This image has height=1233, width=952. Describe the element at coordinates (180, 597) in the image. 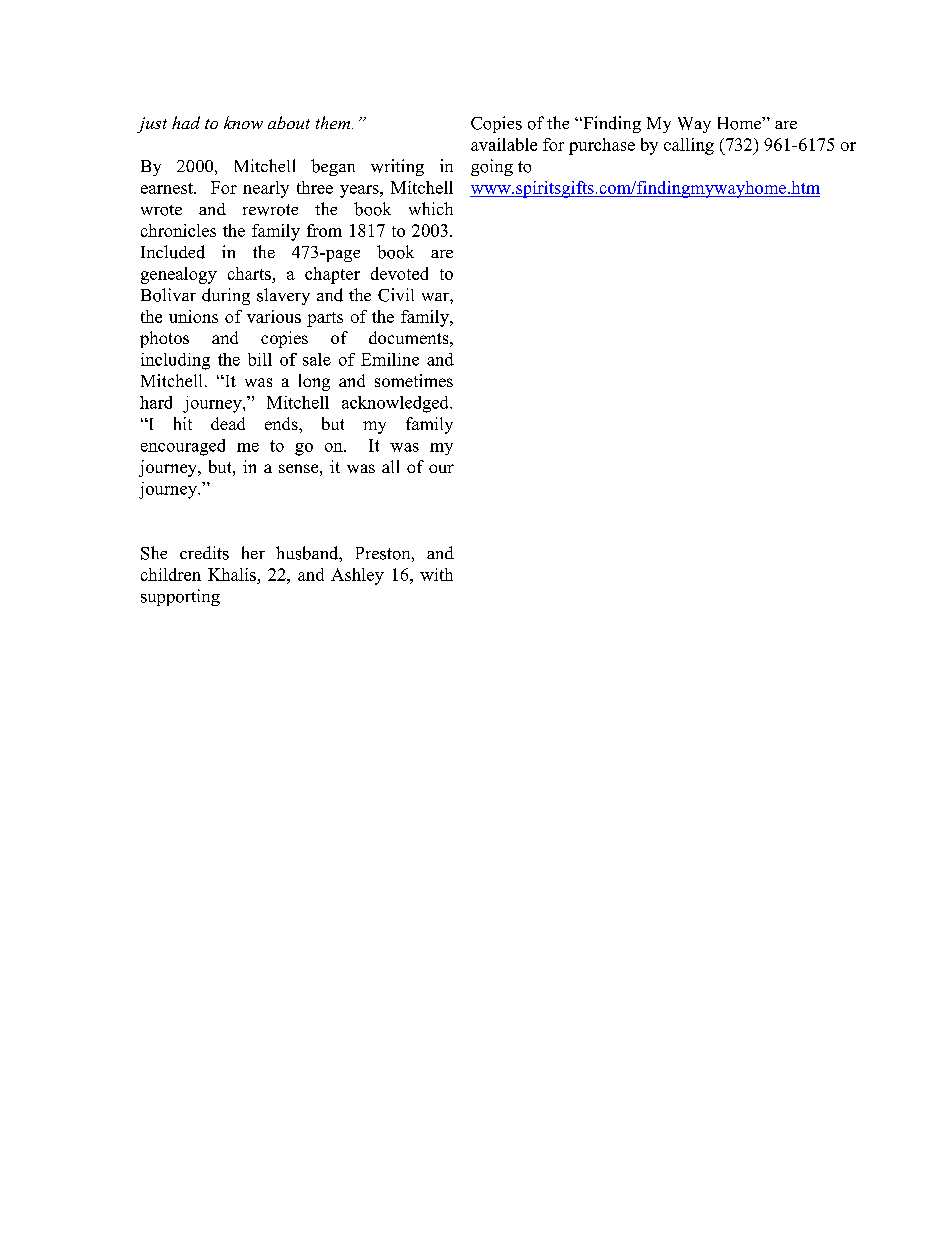

I see `supporting` at that location.
